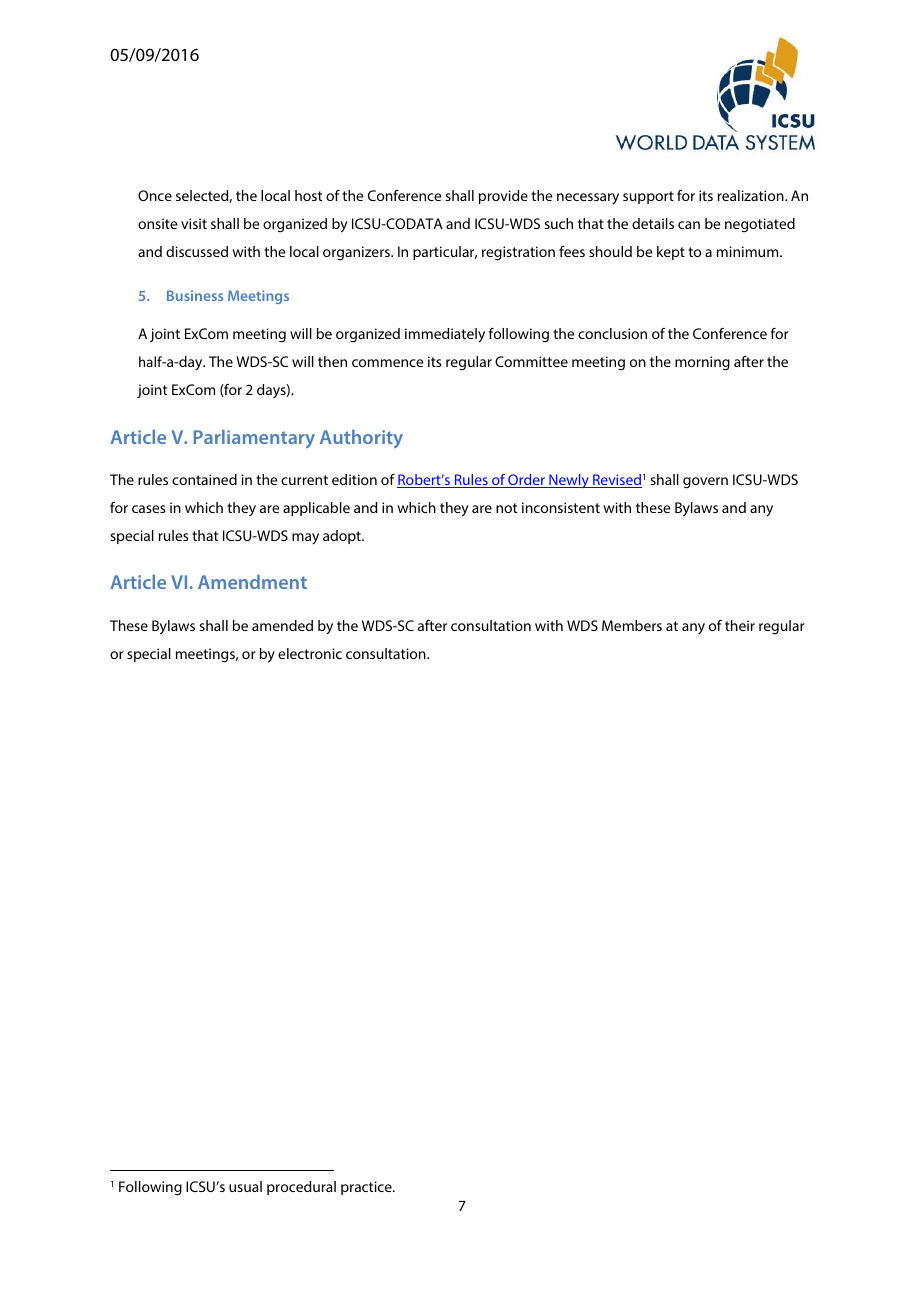 The height and width of the screenshot is (1308, 924). What do you see at coordinates (506, 508) in the screenshot?
I see `not` at bounding box center [506, 508].
